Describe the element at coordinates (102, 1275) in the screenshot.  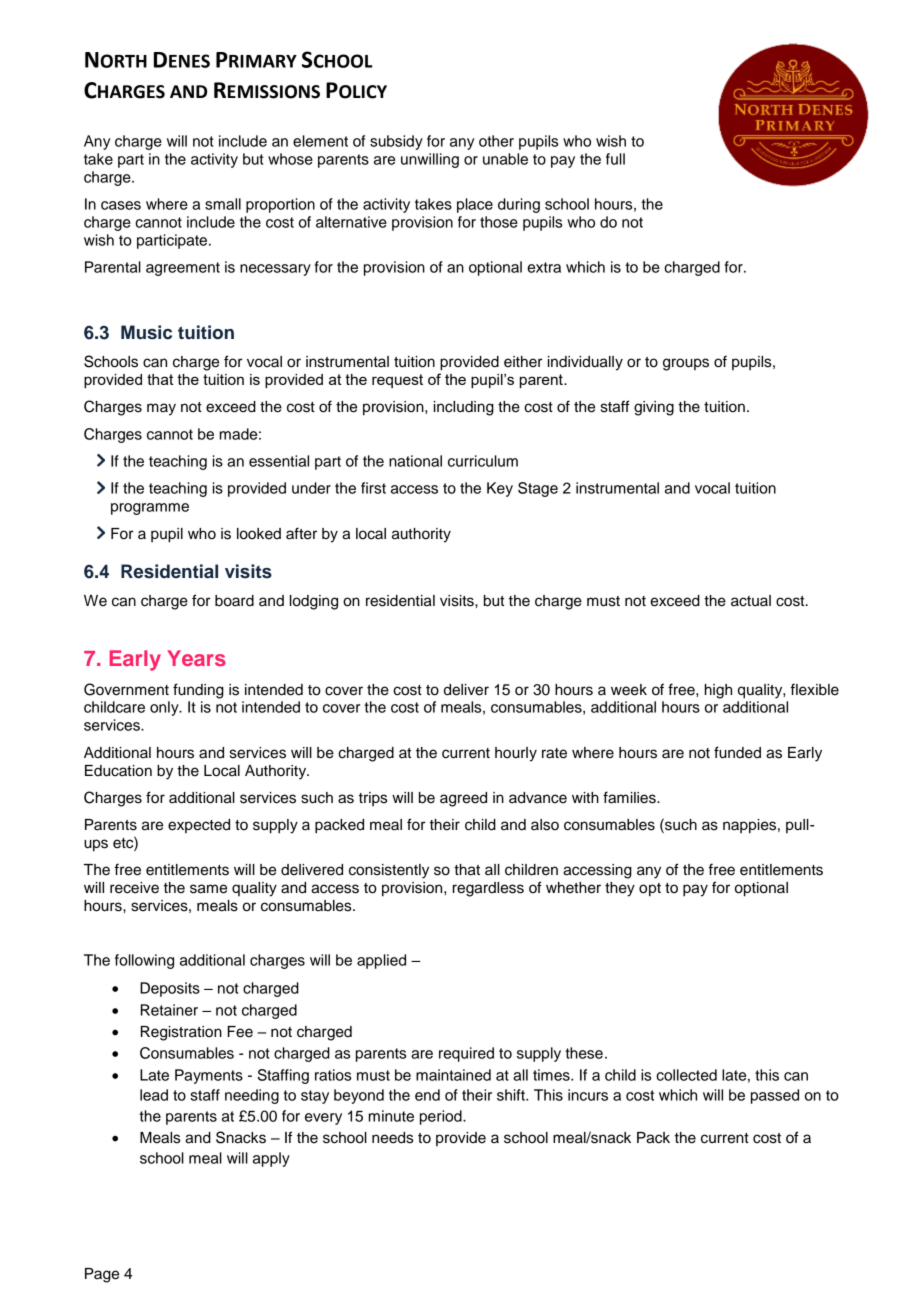
I see `Page` at that location.
